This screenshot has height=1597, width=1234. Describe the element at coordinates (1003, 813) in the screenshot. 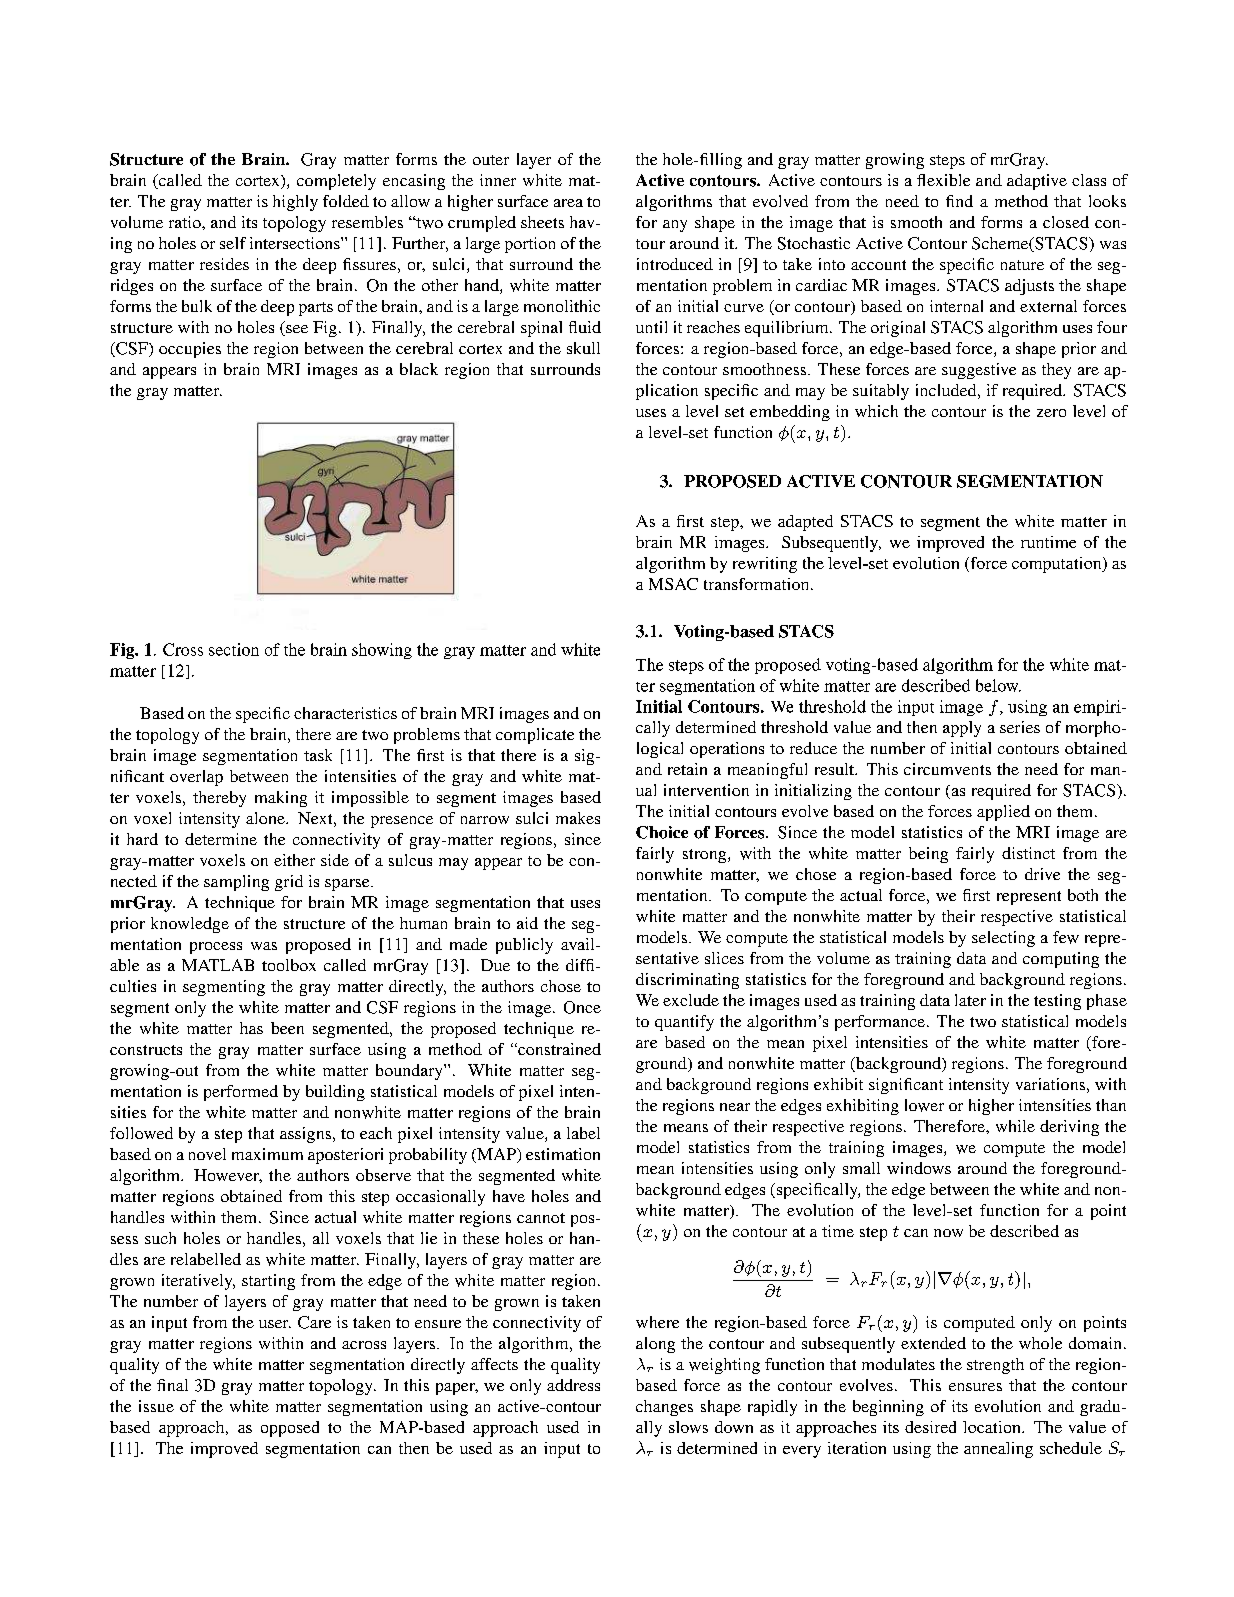

I see `applied` at that location.
